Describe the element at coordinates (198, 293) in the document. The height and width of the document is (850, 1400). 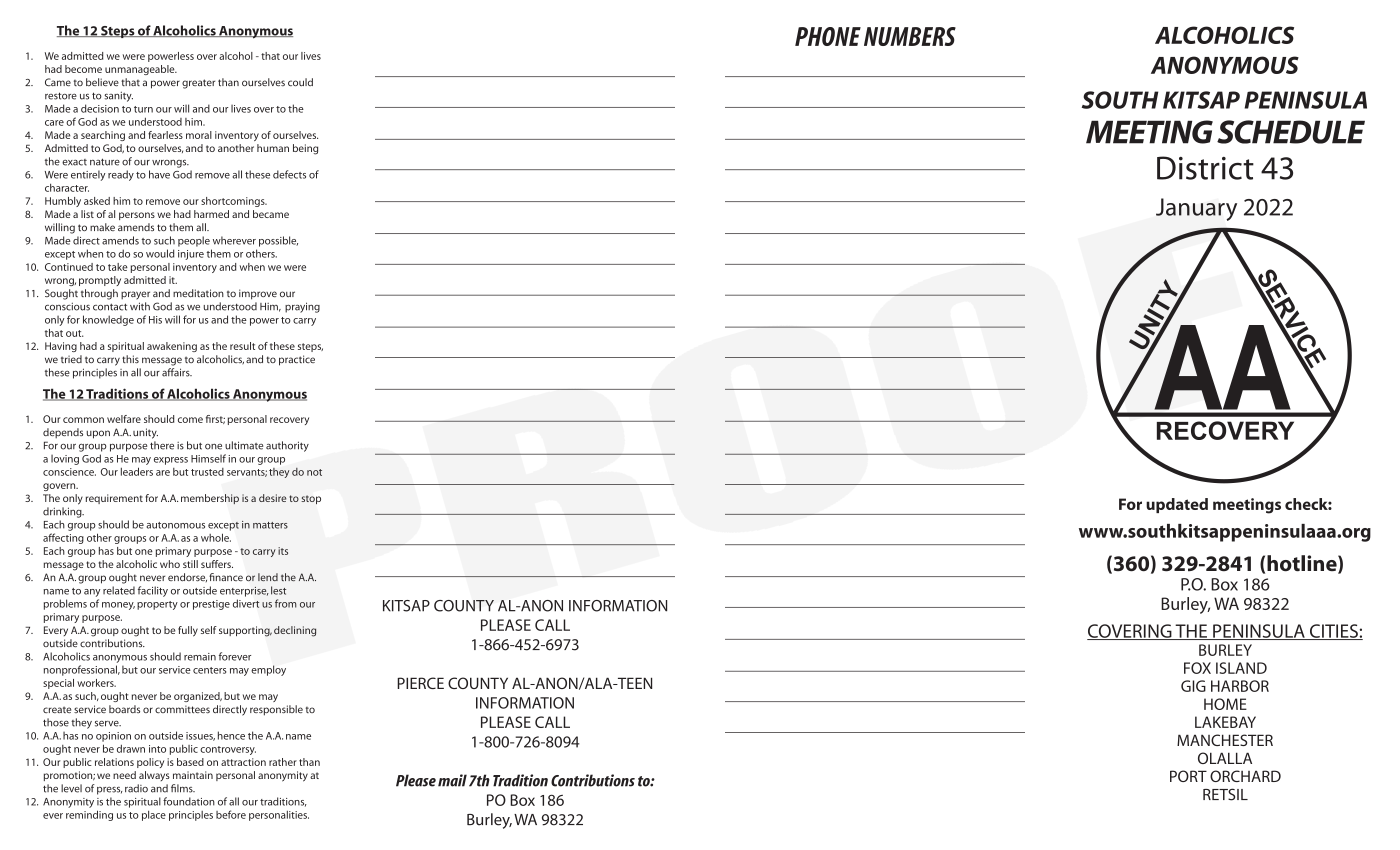
I see `meditation` at that location.
